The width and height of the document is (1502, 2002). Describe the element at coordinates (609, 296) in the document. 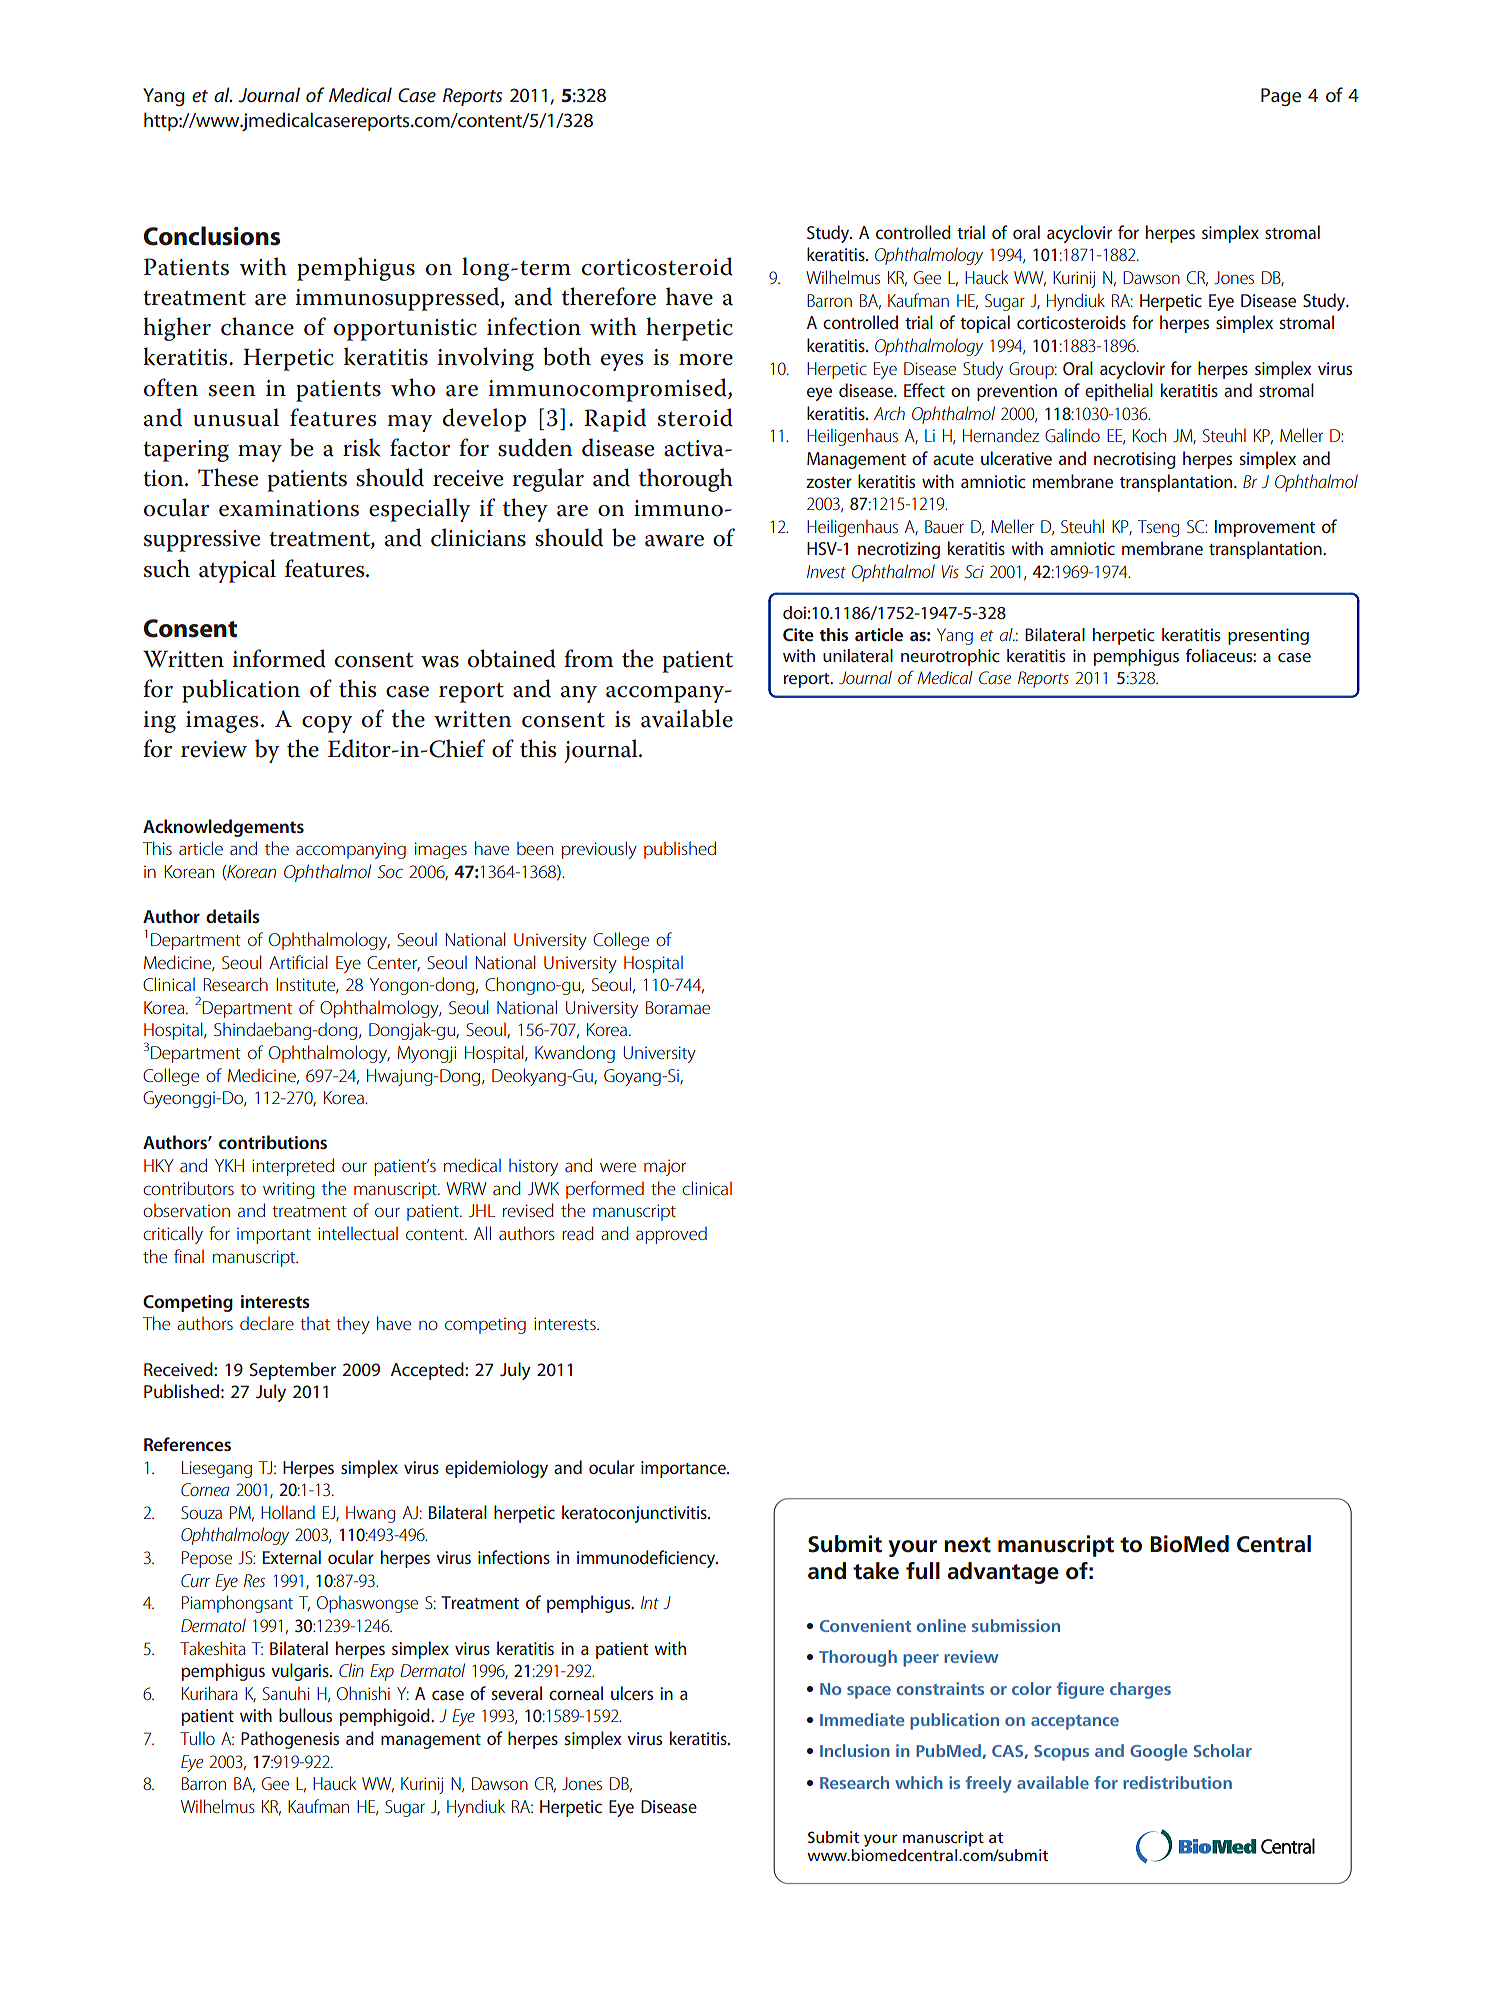

I see `therefore` at that location.
